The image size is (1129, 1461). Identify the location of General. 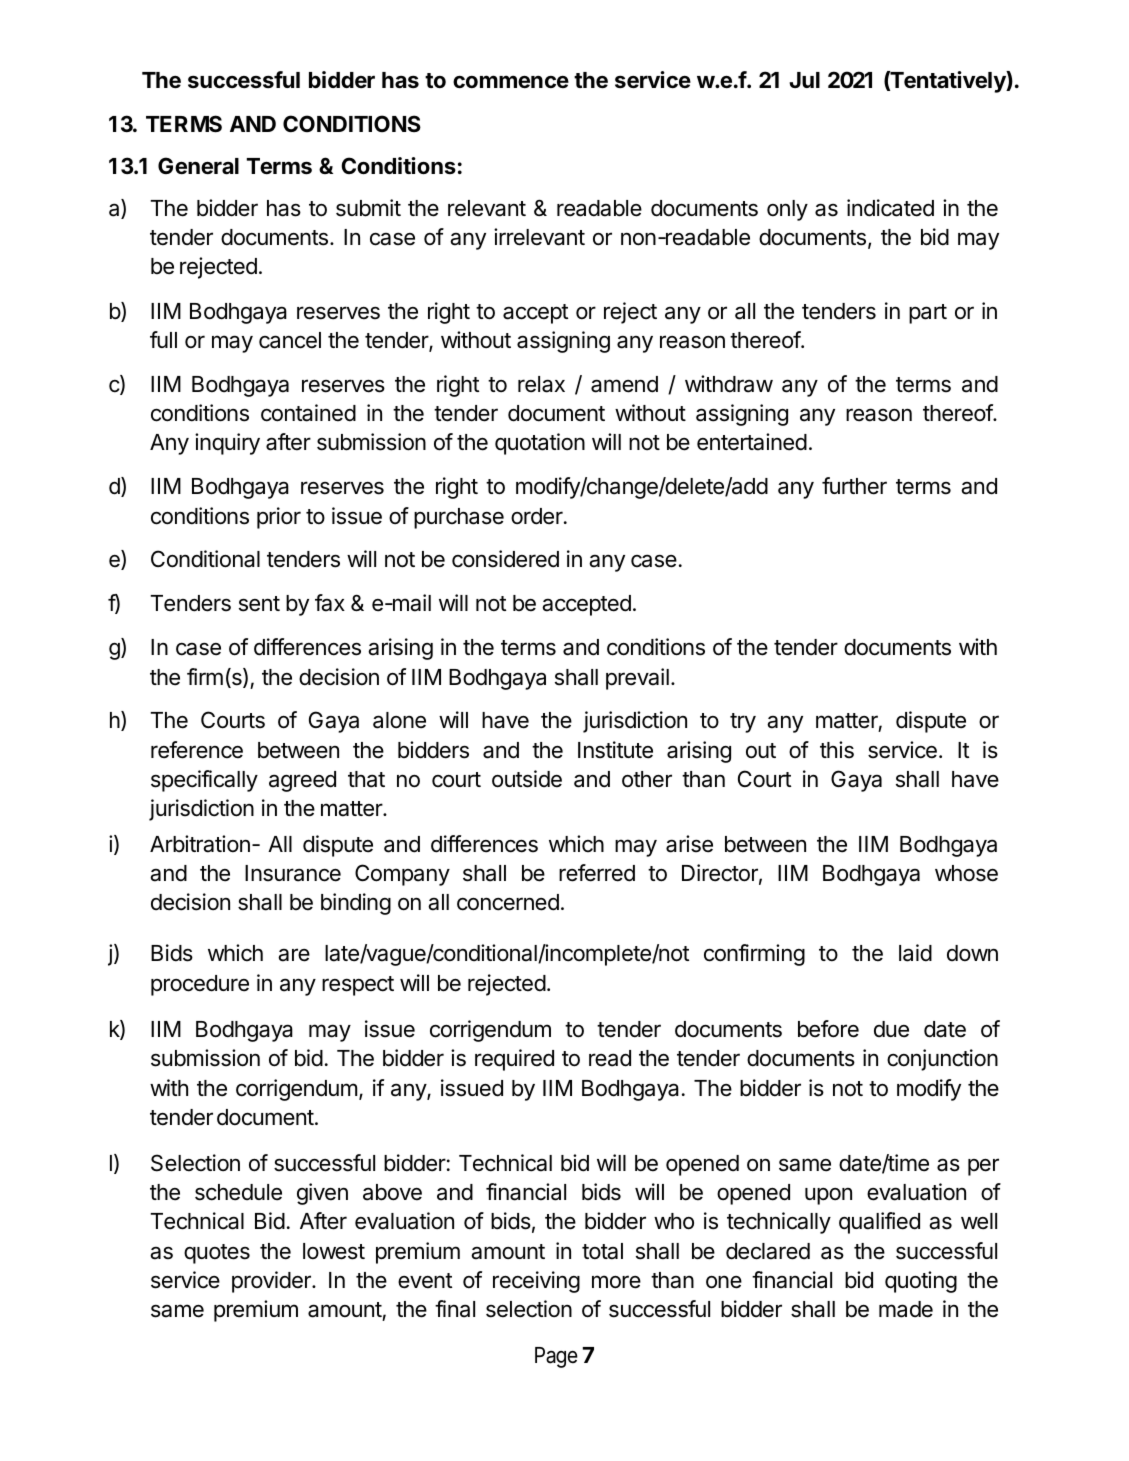
(198, 166).
